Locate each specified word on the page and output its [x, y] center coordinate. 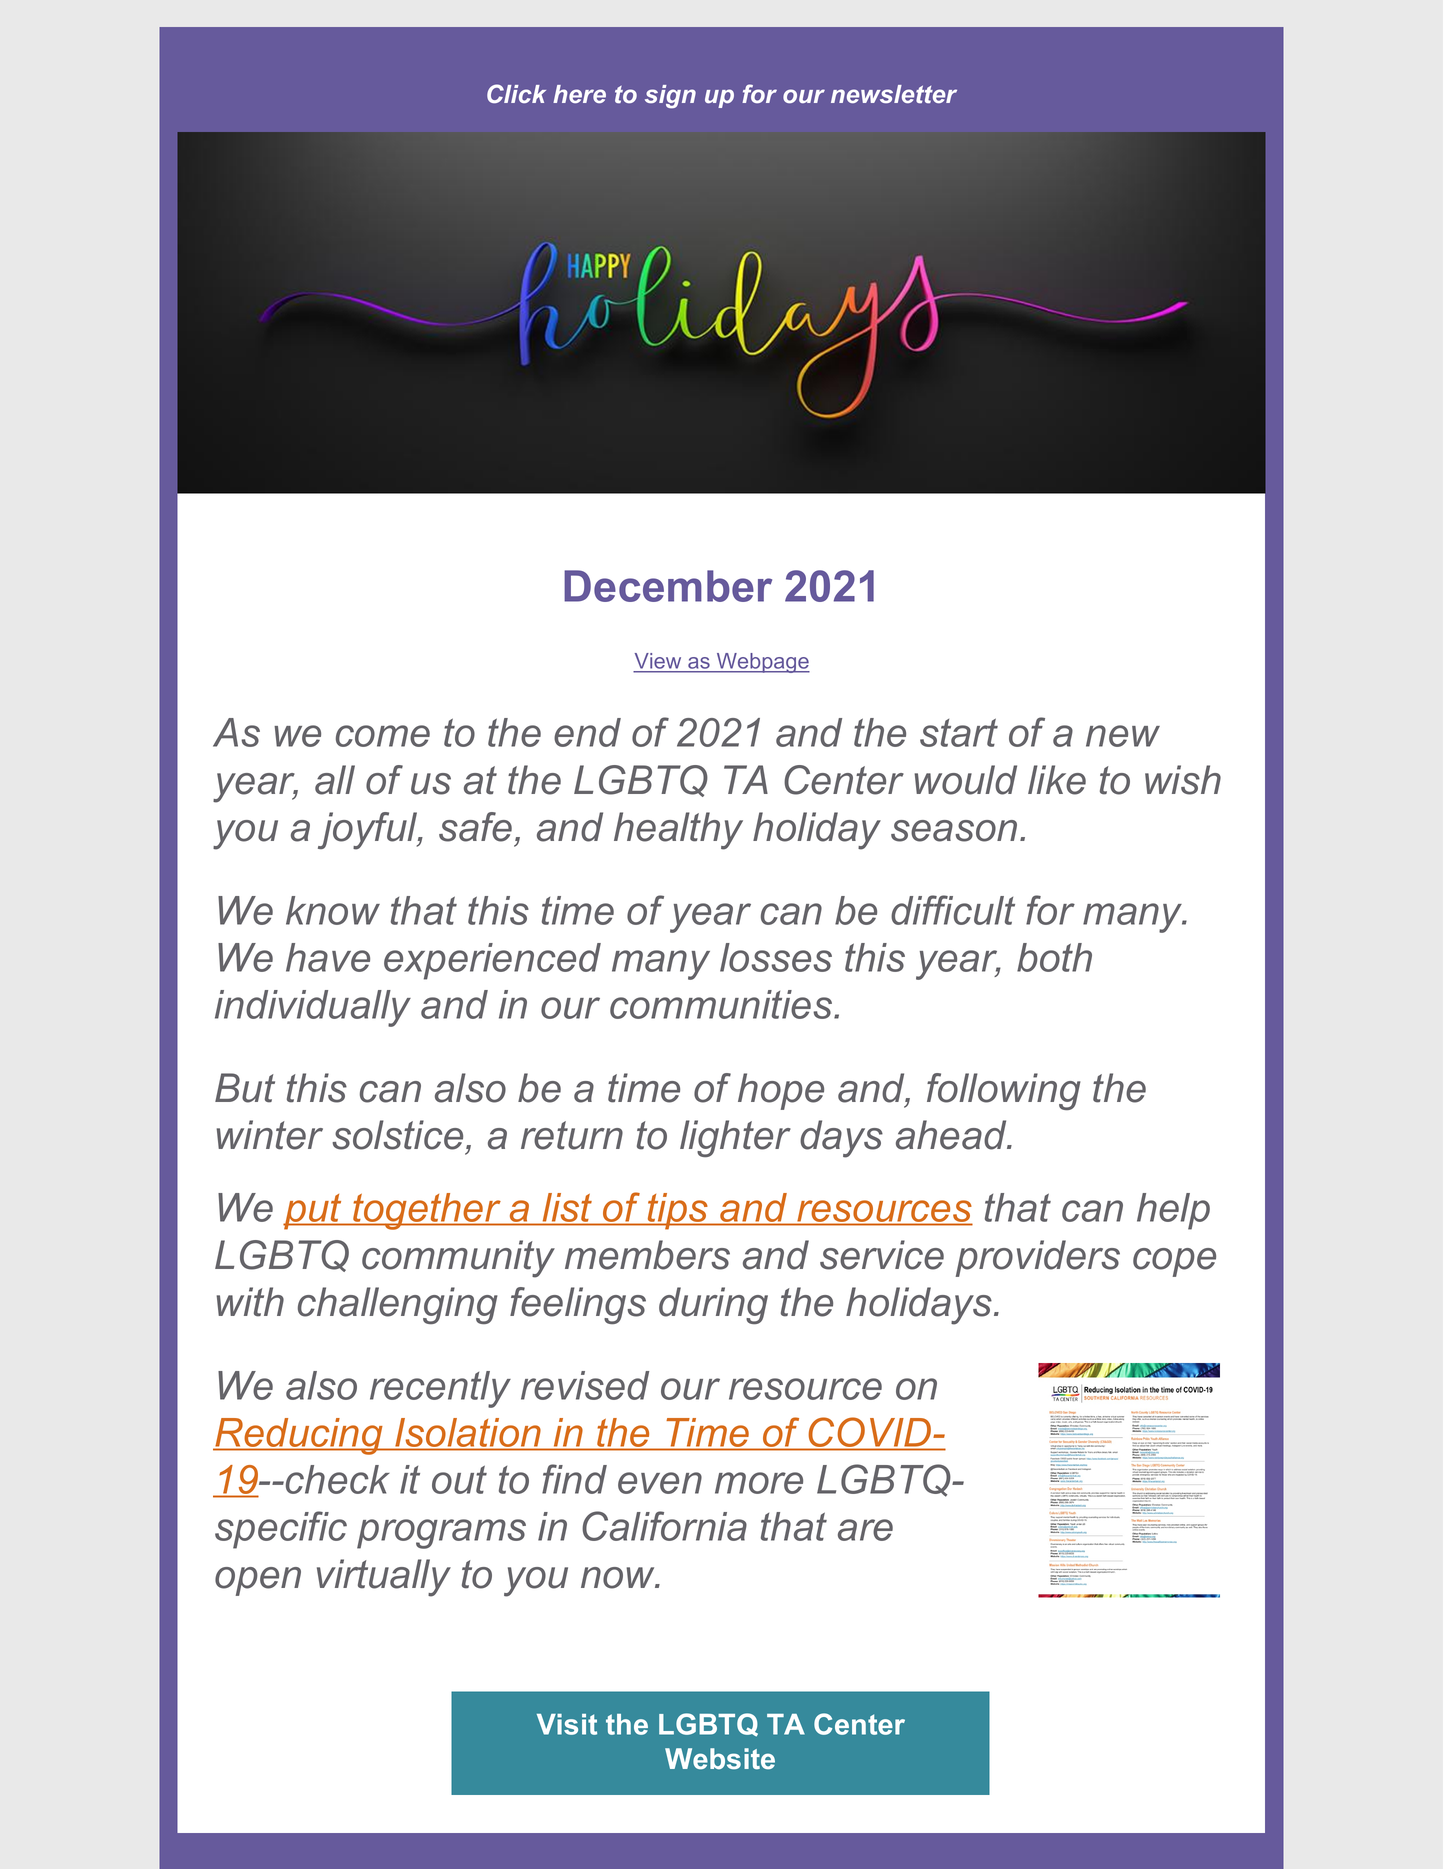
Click [516, 93]
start [959, 732]
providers [1038, 1258]
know [333, 910]
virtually [384, 1578]
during [713, 1305]
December [668, 586]
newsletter [894, 94]
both [1054, 957]
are [865, 1530]
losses [776, 957]
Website [720, 1759]
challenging [398, 1305]
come [383, 736]
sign [670, 96]
